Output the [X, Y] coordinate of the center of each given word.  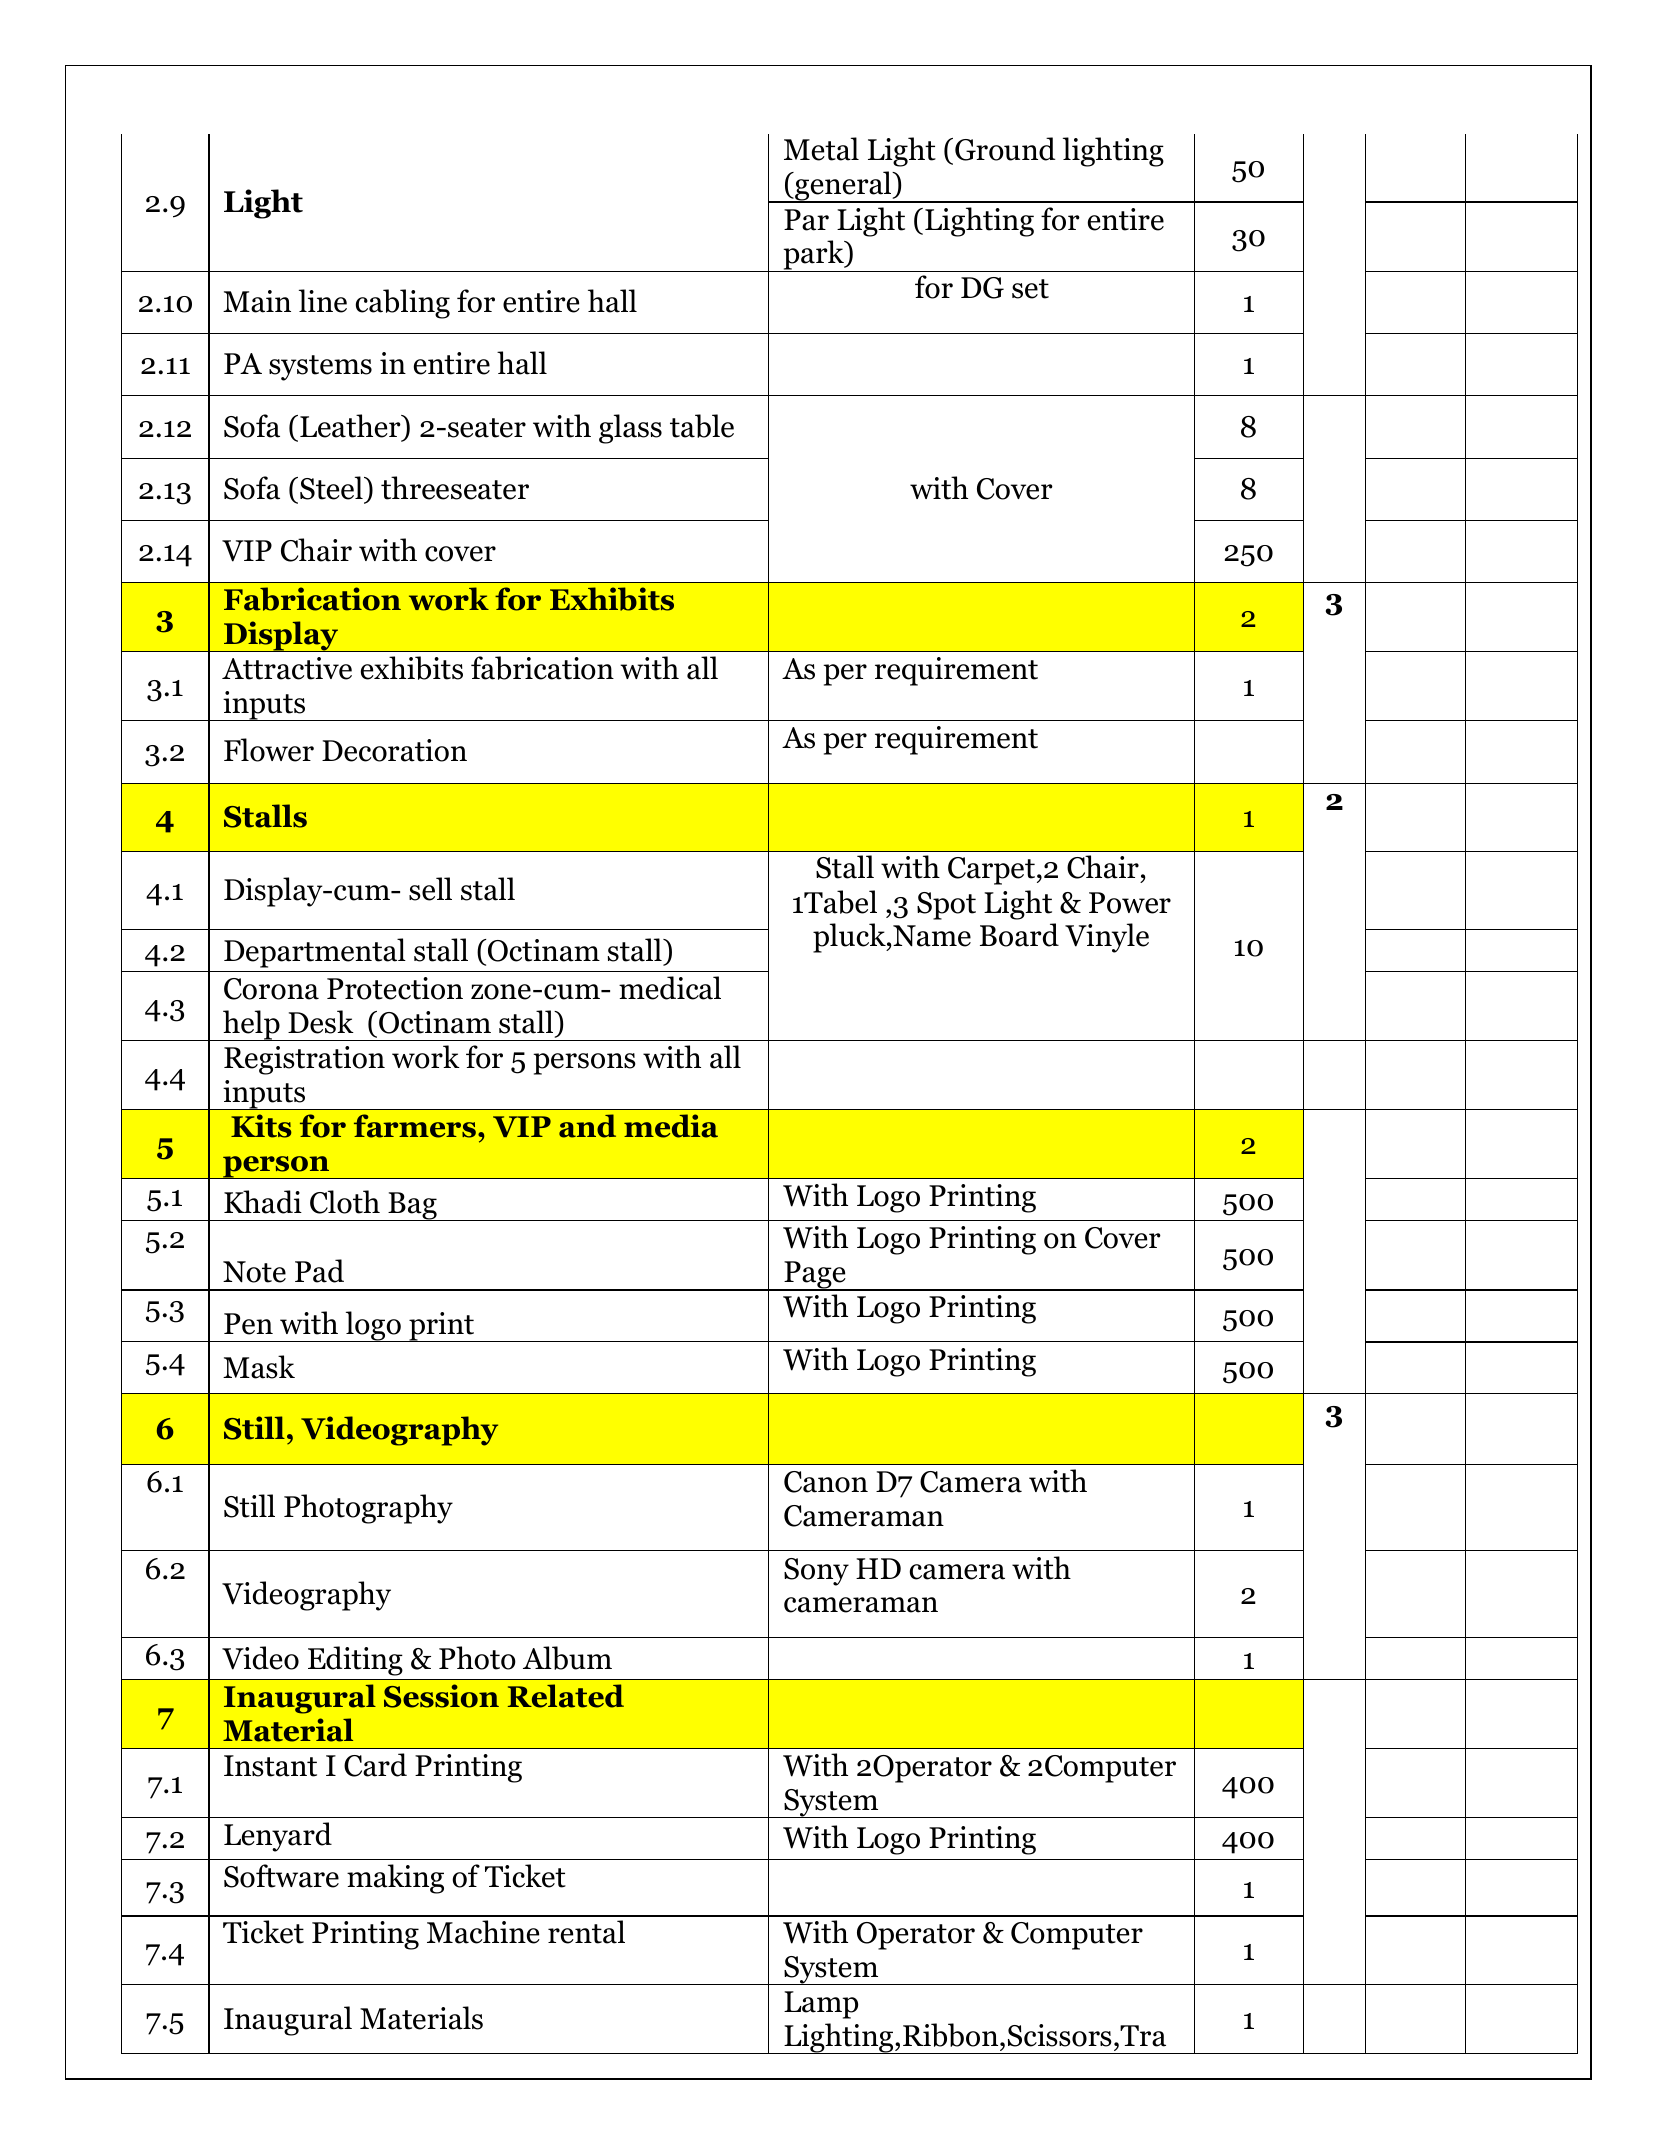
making [395, 1879]
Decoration [394, 750]
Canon [826, 1482]
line [323, 301]
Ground [1005, 149]
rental [586, 1932]
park [813, 256]
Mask [259, 1367]
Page [815, 1276]
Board [1019, 935]
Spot [946, 906]
